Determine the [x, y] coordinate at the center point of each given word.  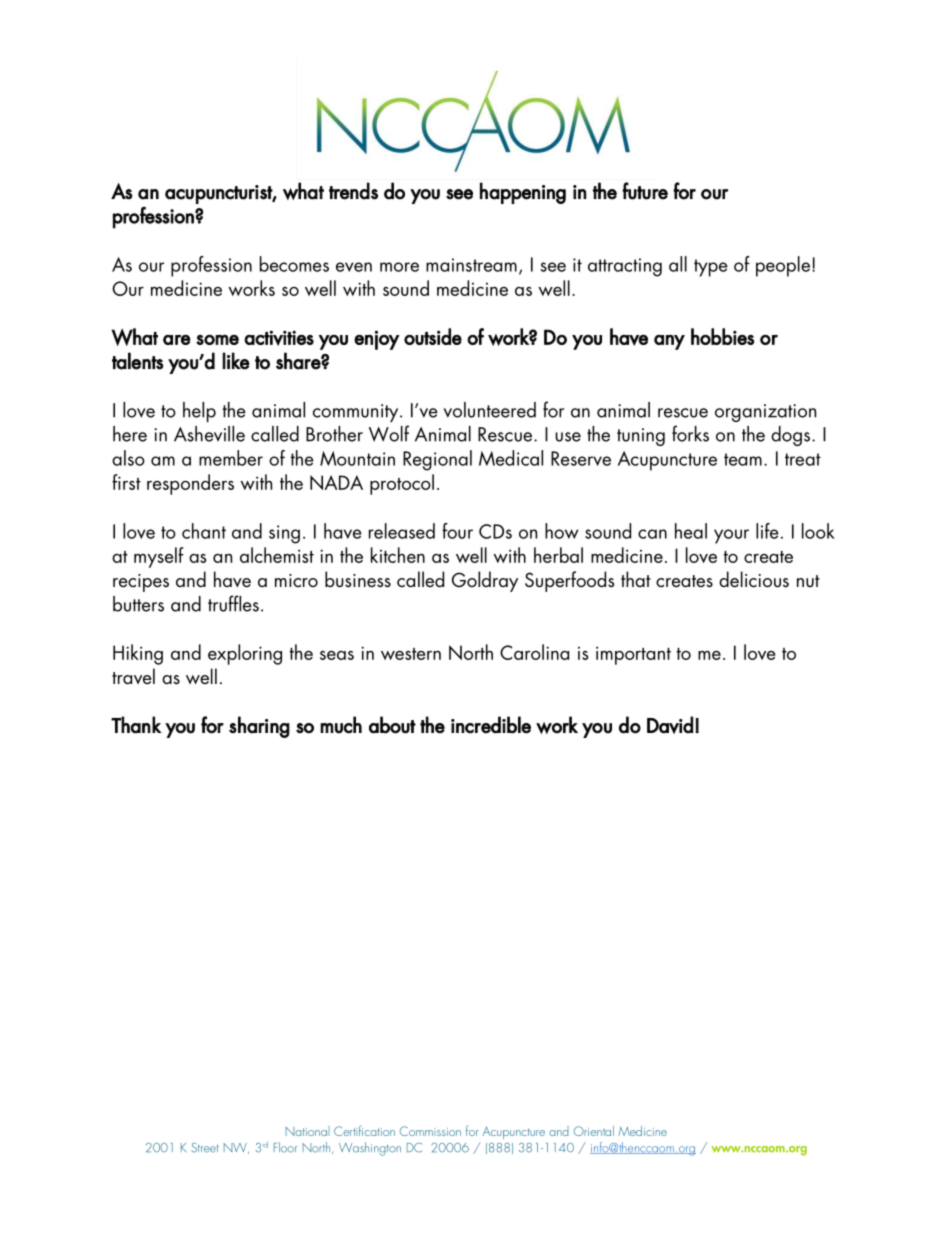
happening [523, 193]
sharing [259, 727]
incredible [491, 725]
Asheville [209, 434]
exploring [245, 654]
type [710, 268]
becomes [294, 264]
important [633, 655]
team [743, 459]
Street [205, 1148]
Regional [437, 460]
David [670, 725]
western [411, 654]
